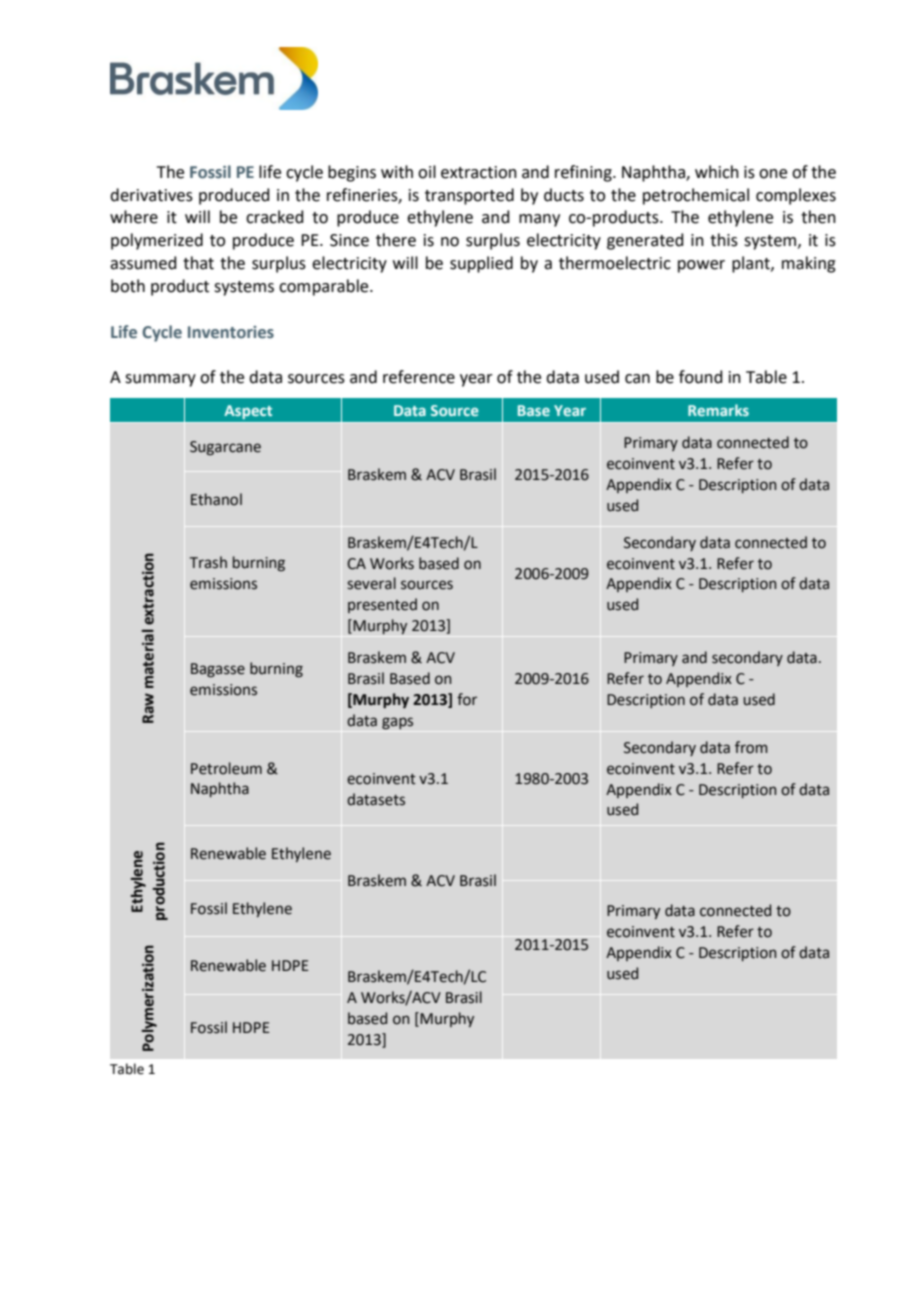 Image resolution: width=924 pixels, height=1307 pixels. Describe the element at coordinates (469, 196) in the document. I see `transported` at that location.
